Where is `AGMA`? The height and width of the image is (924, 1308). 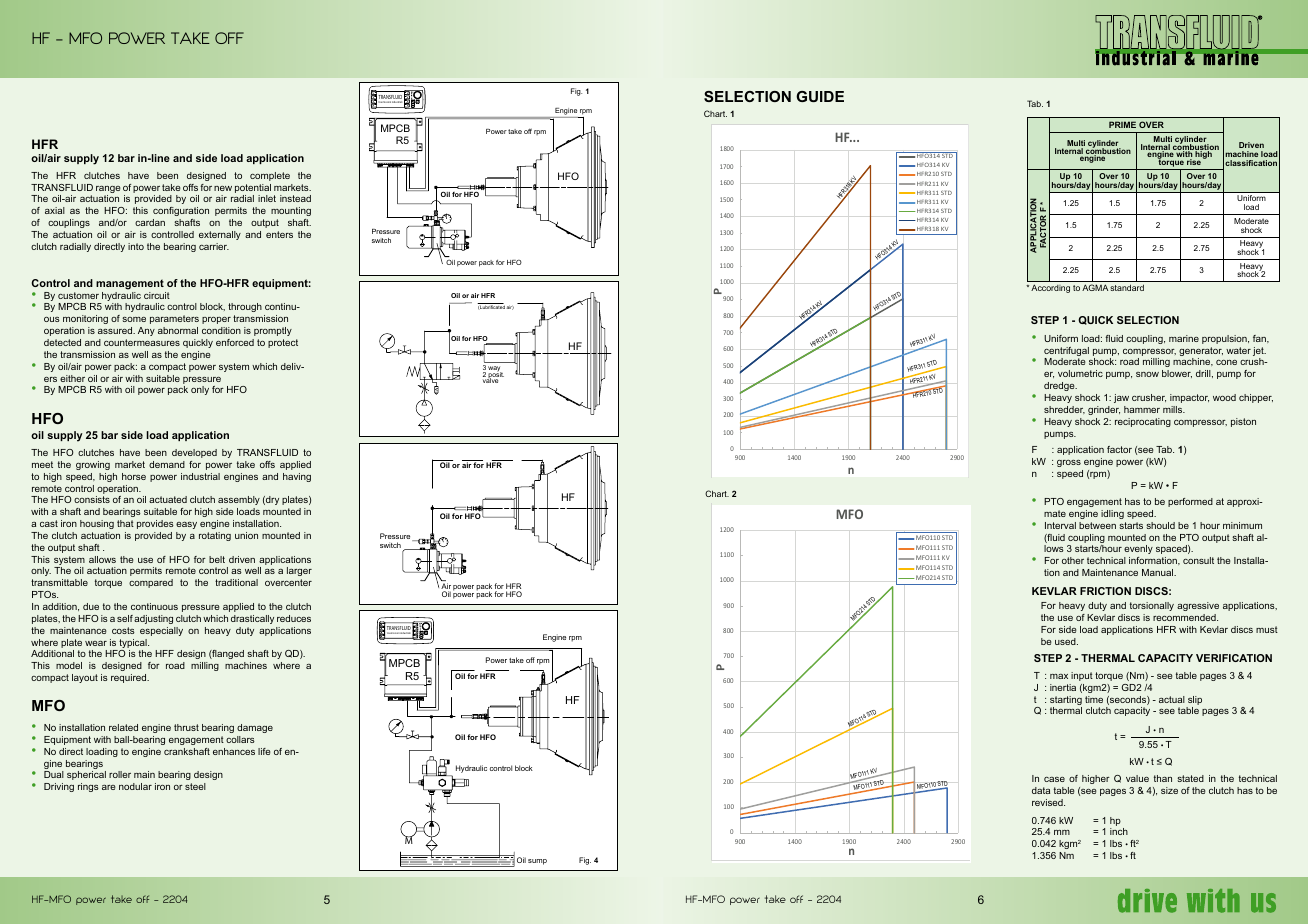 AGMA is located at coordinates (1095, 287).
